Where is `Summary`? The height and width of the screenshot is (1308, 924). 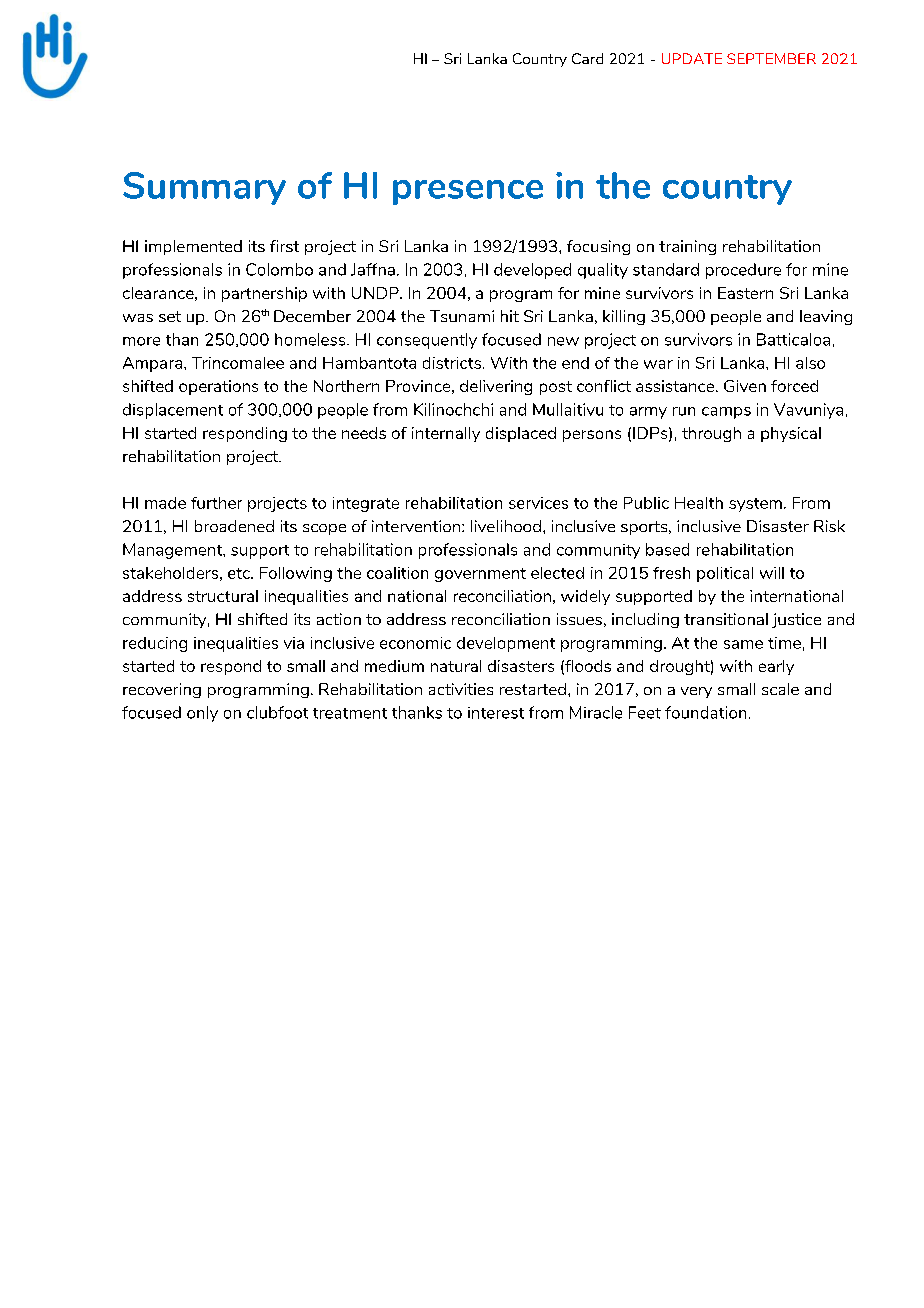 Summary is located at coordinates (204, 188).
